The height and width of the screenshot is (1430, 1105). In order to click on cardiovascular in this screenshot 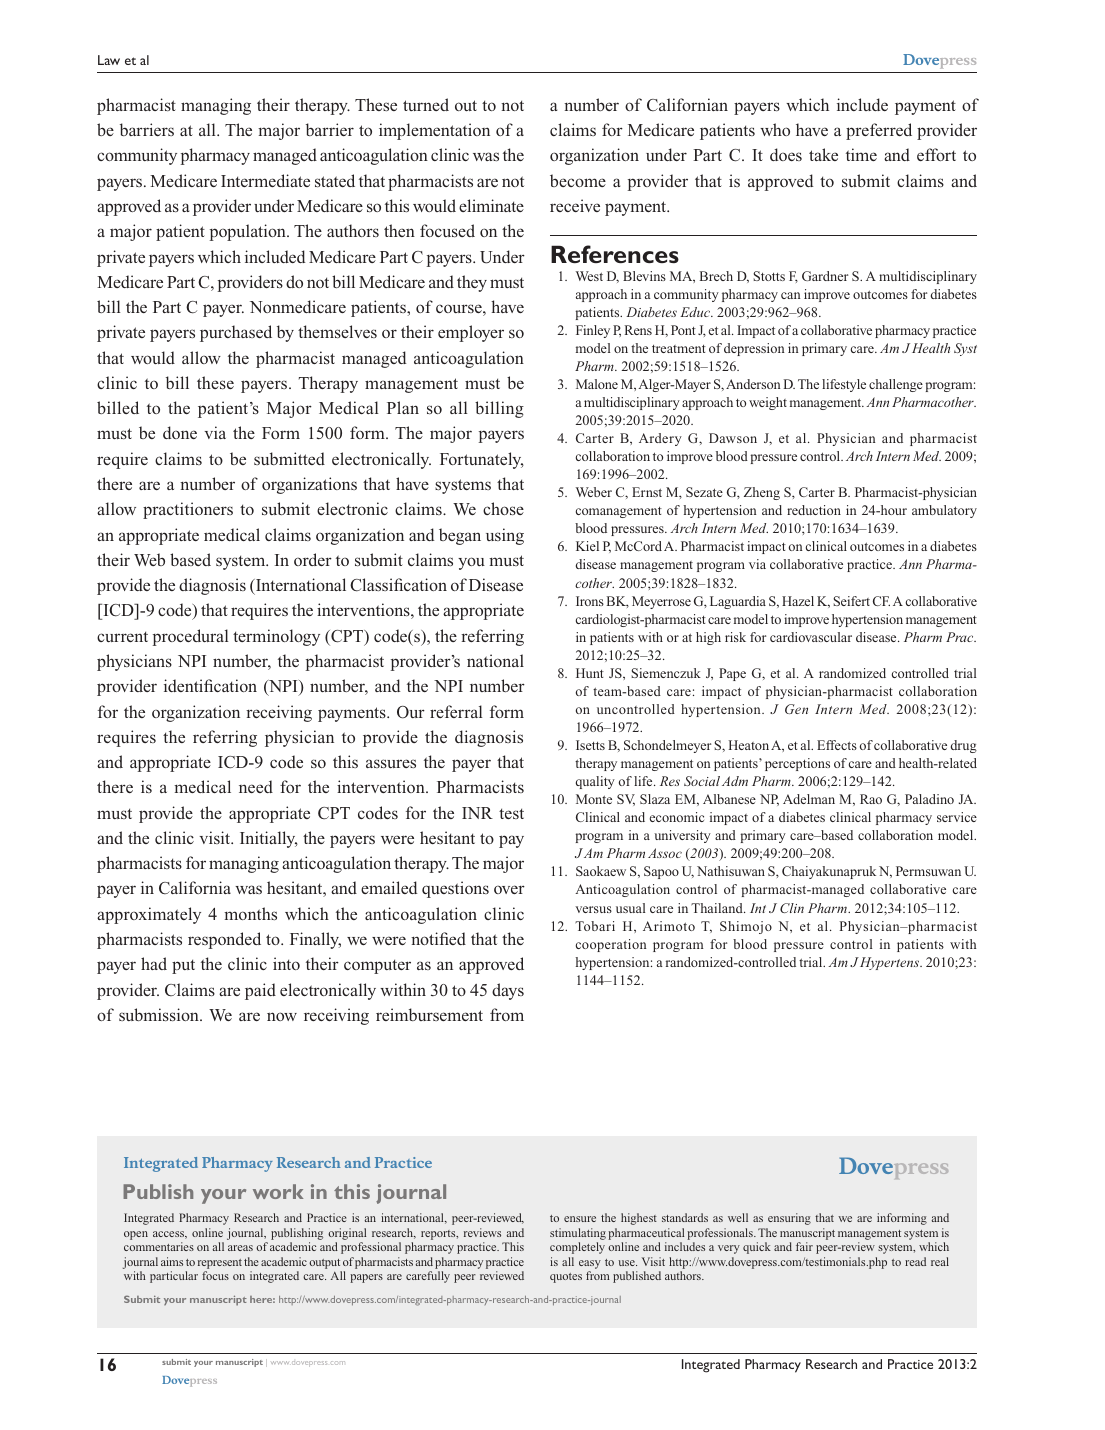, I will do `click(811, 637)`.
